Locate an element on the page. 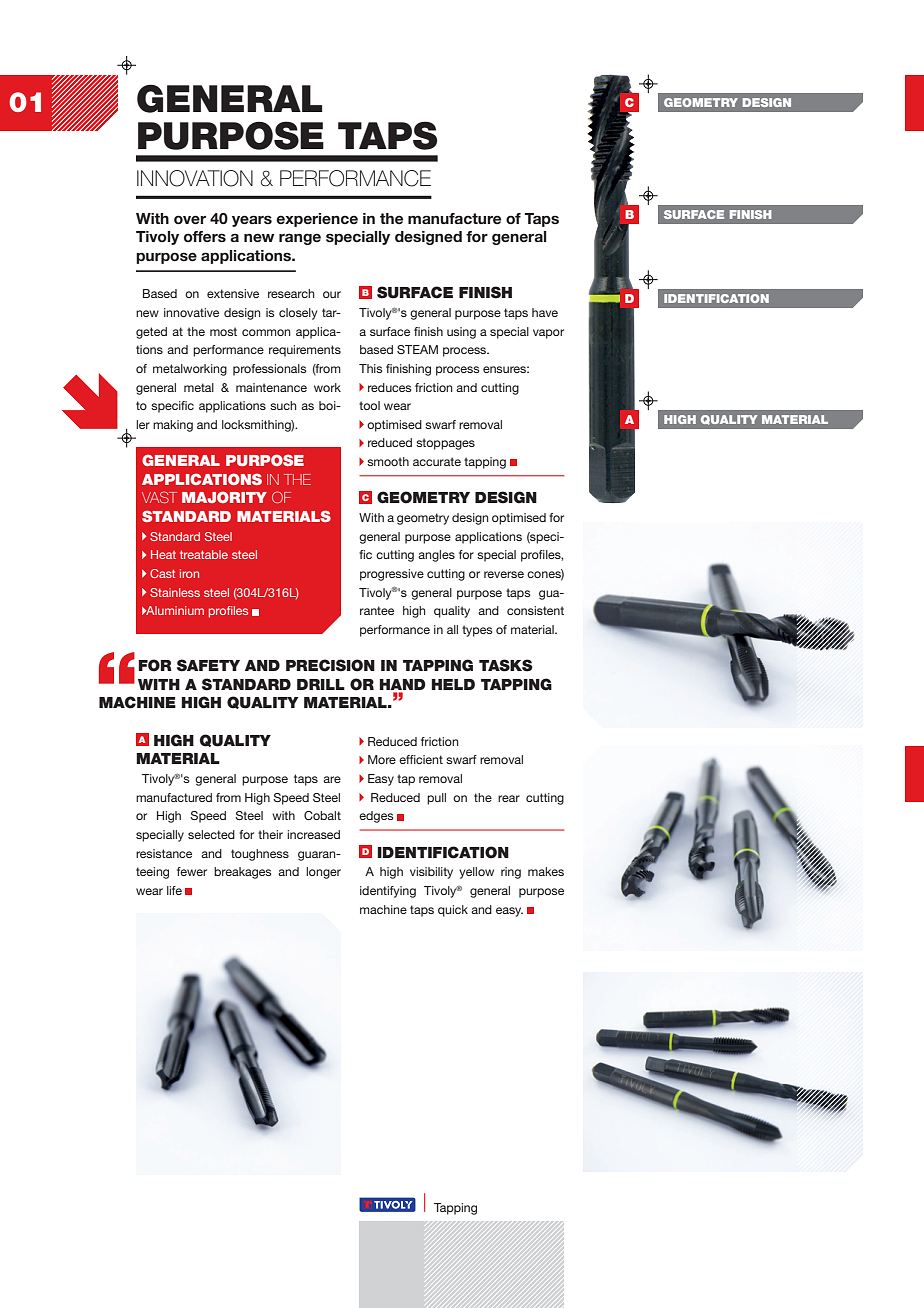 The image size is (924, 1308). experience is located at coordinates (317, 220).
